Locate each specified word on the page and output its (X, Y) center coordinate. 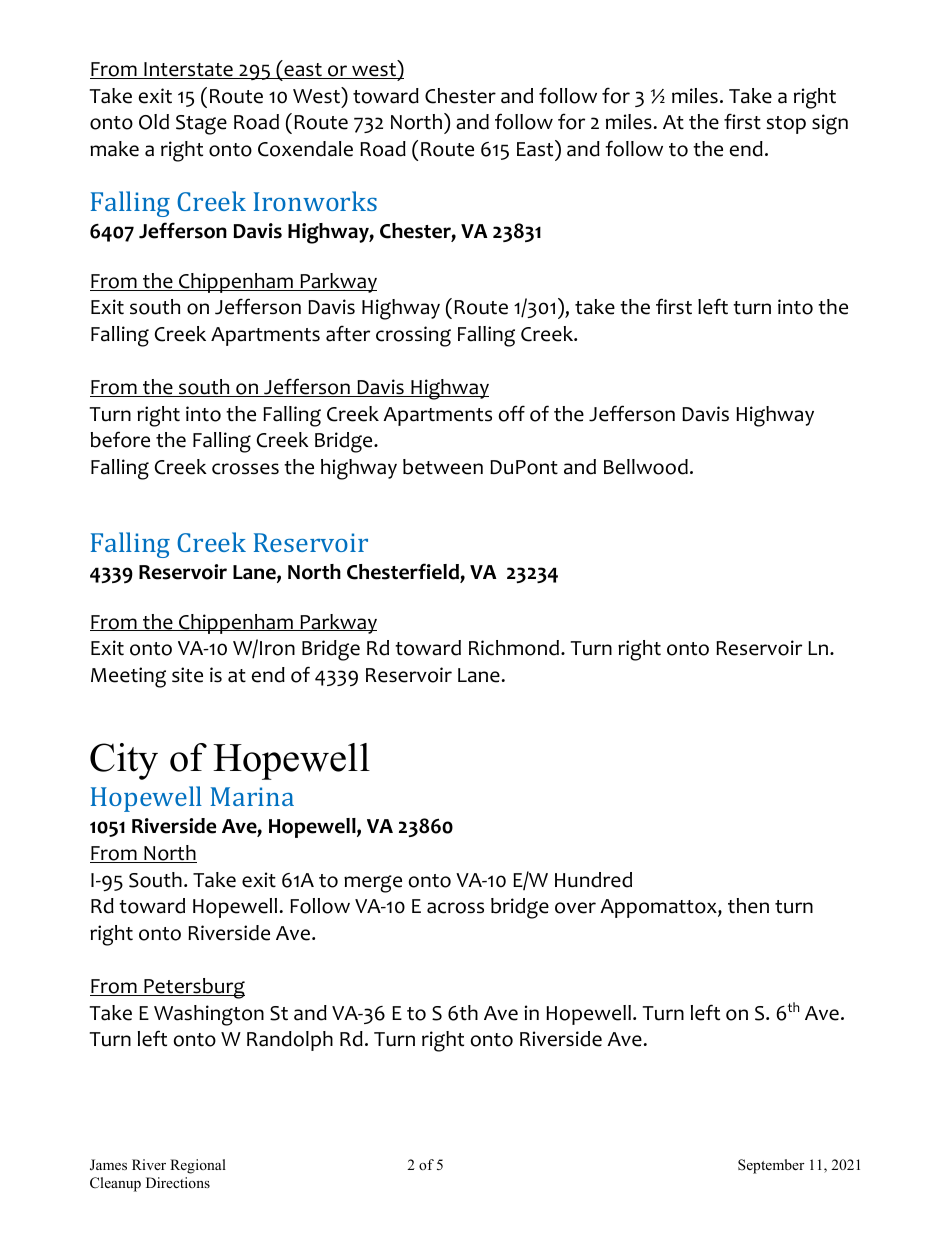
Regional (198, 1166)
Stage (201, 125)
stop (786, 125)
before (120, 439)
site (187, 675)
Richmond (514, 648)
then (748, 906)
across (455, 908)
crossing (413, 336)
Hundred (593, 880)
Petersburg (193, 988)
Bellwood (646, 467)
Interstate (188, 70)
